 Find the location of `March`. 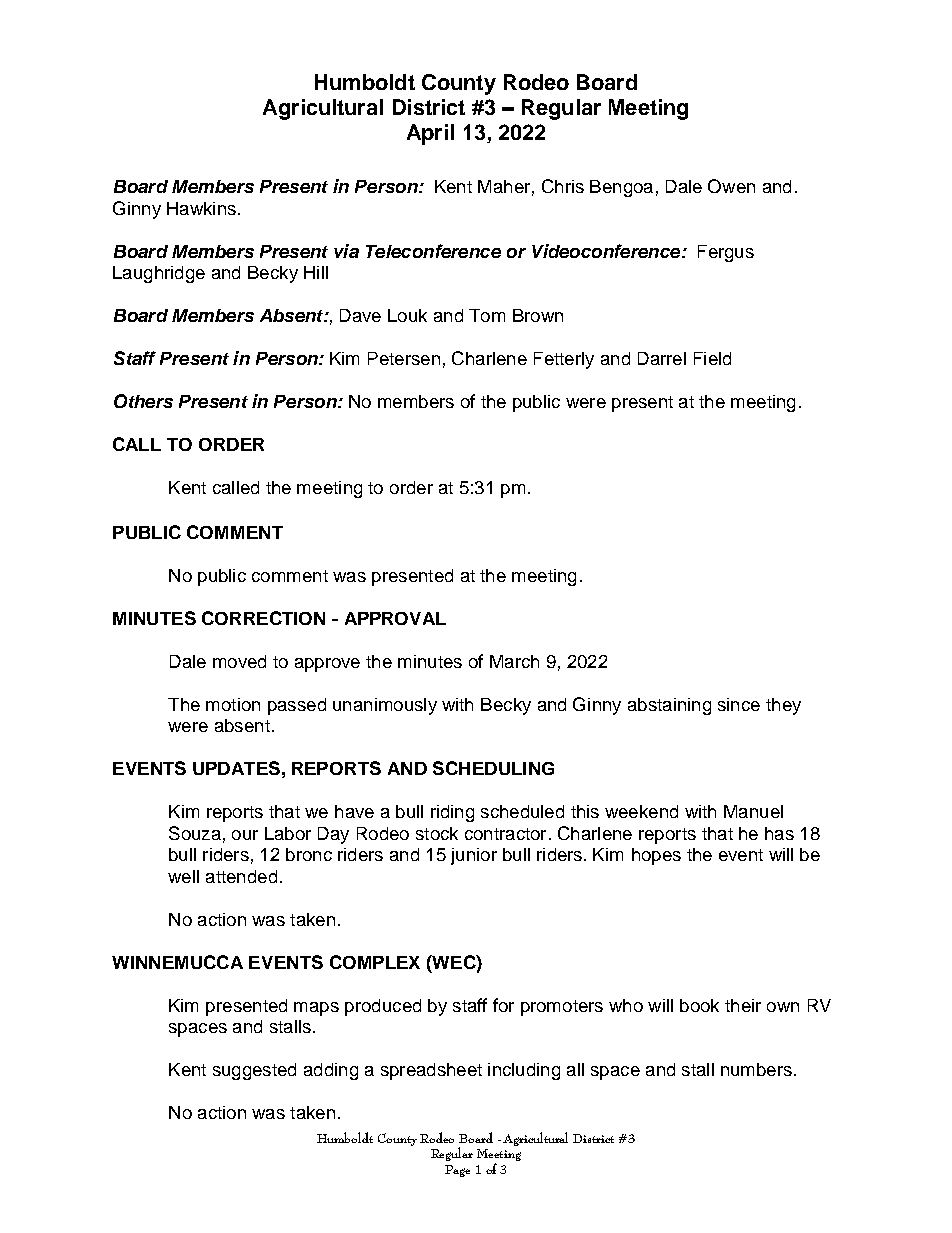

March is located at coordinates (514, 661).
